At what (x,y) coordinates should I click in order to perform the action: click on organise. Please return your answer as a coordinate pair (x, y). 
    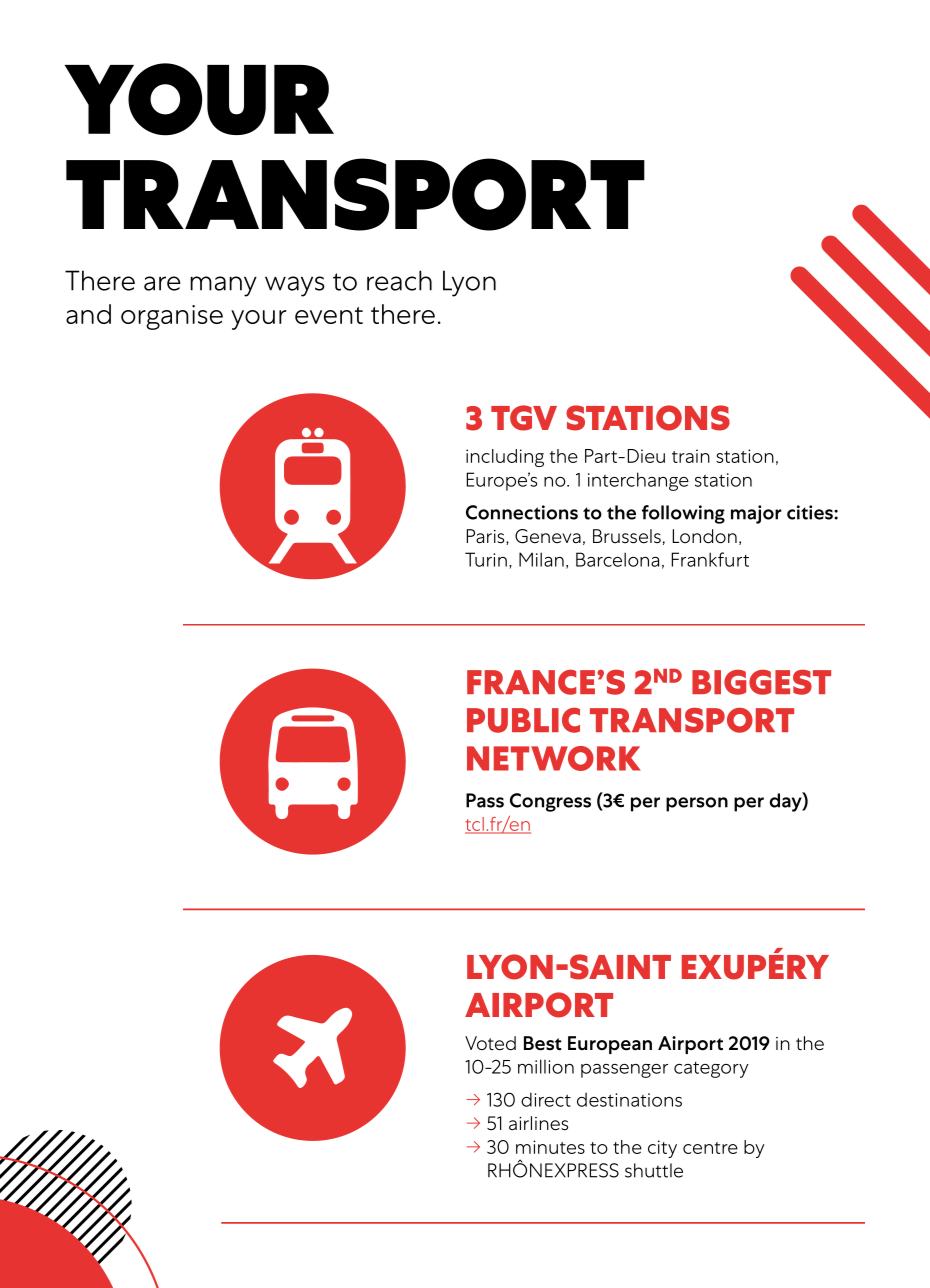
    Looking at the image, I should click on (172, 317).
